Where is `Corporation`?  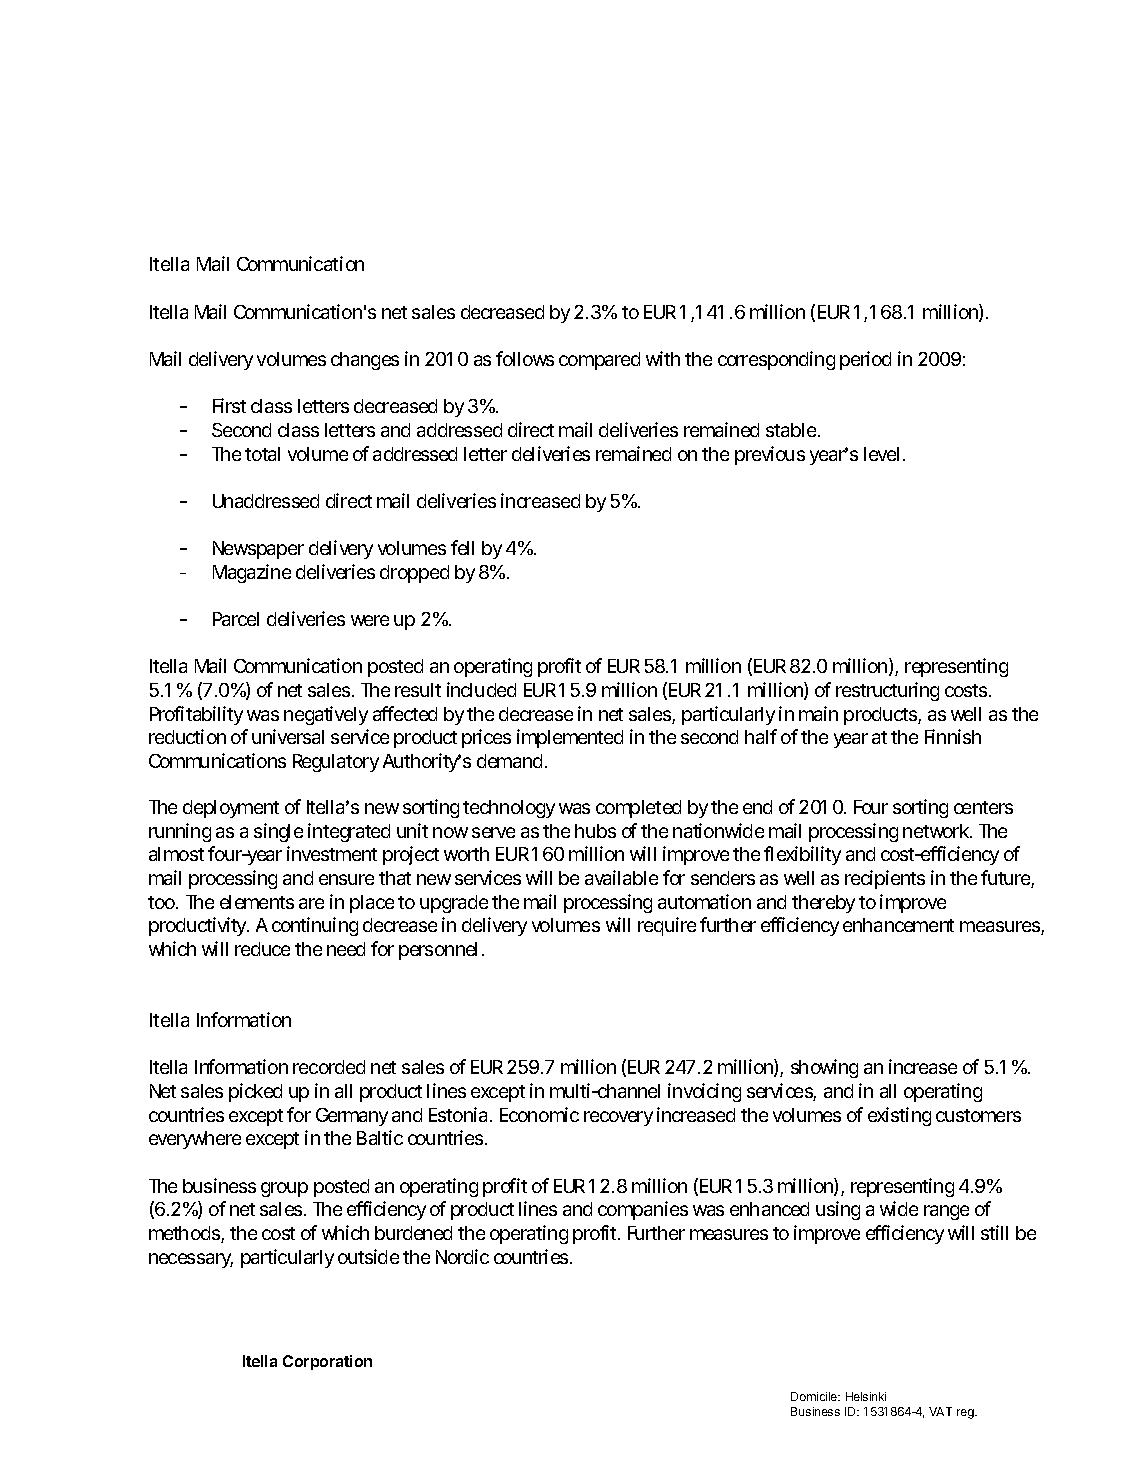
Corporation is located at coordinates (327, 1362).
